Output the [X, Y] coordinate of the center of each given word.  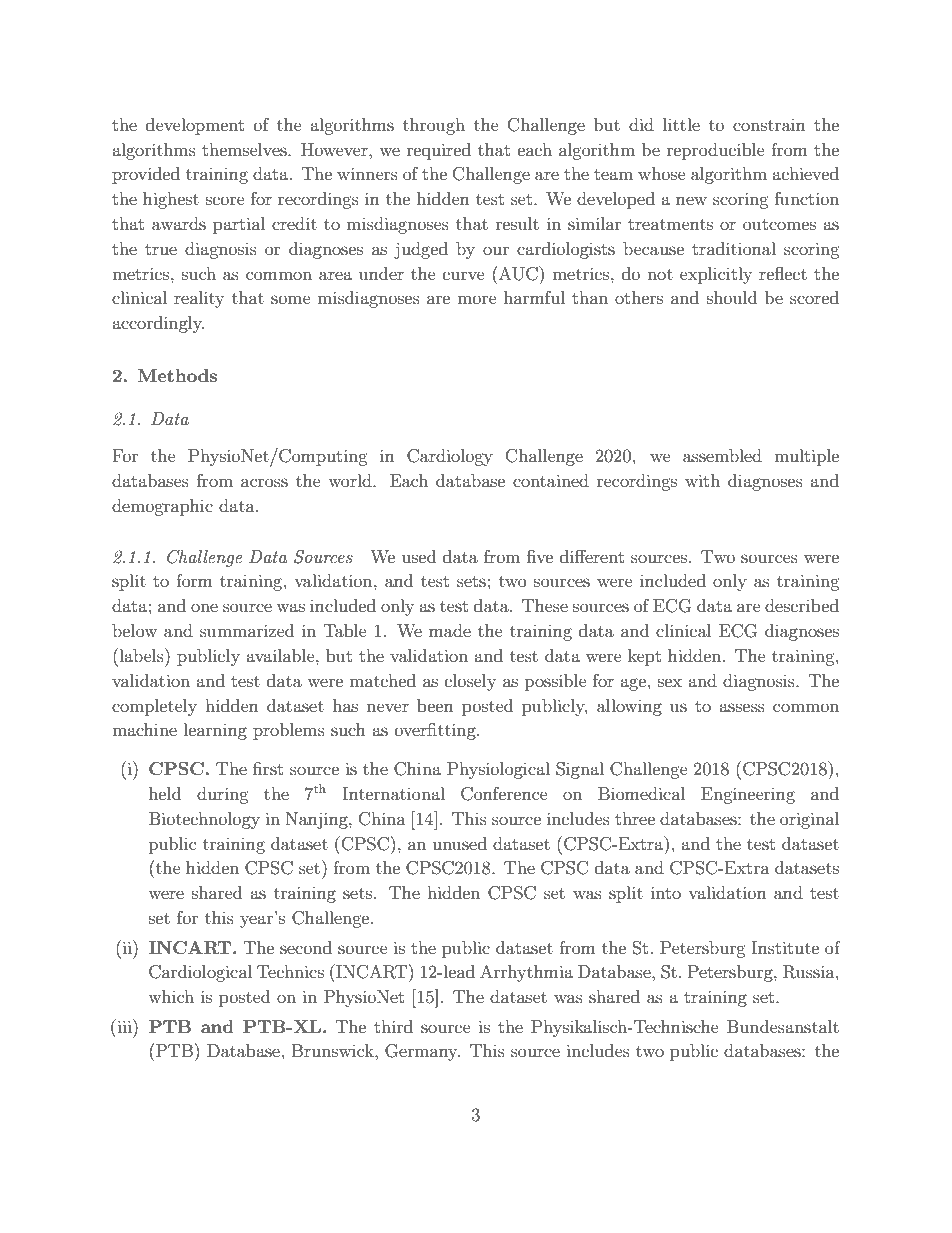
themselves [245, 149]
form [194, 580]
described [802, 605]
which [171, 996]
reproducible [716, 151]
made [450, 630]
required [439, 151]
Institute [785, 947]
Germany [422, 1052]
